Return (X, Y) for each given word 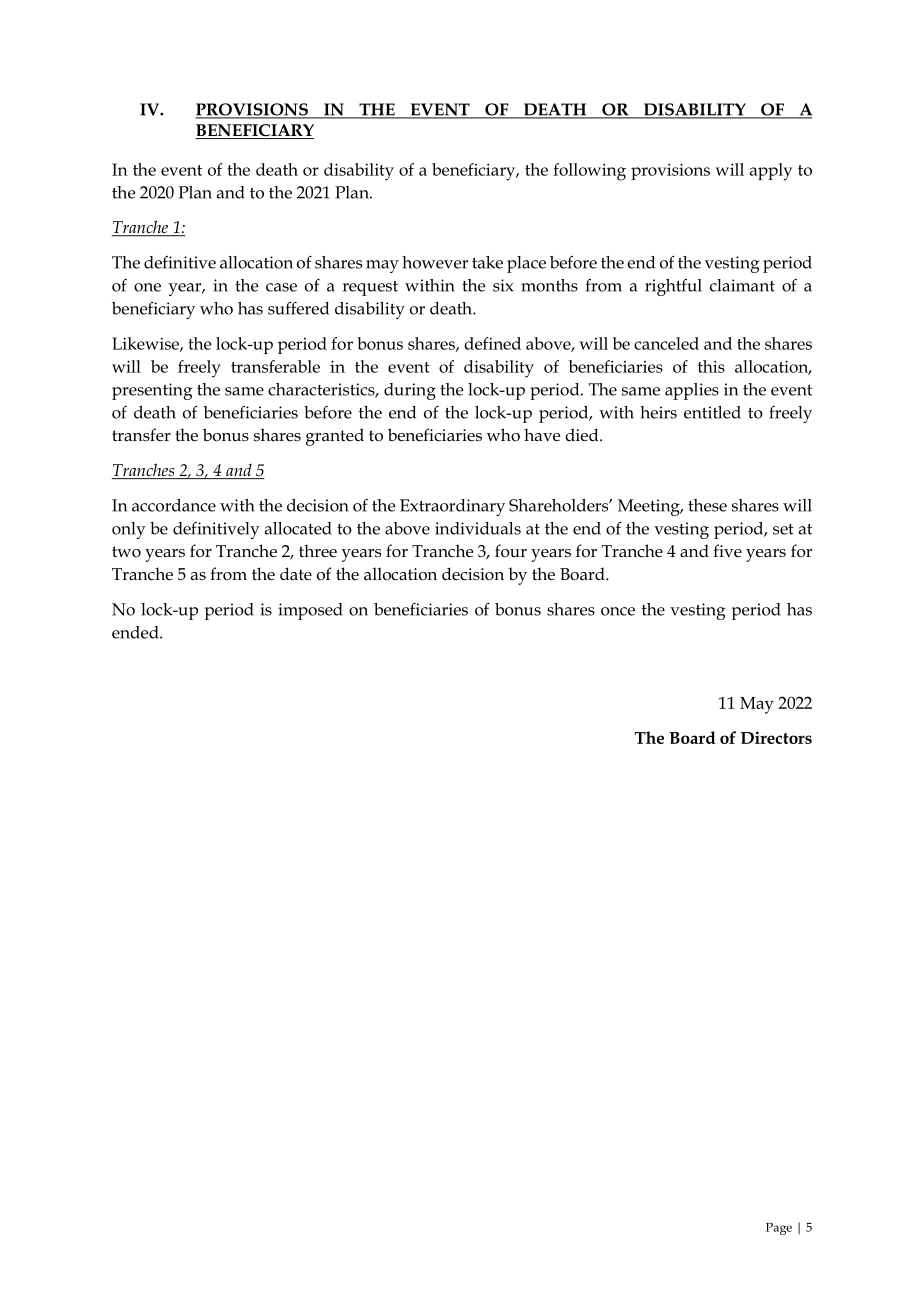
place (526, 264)
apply (771, 172)
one (147, 287)
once (618, 611)
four (511, 550)
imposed (310, 611)
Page (779, 1229)
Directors (776, 737)
